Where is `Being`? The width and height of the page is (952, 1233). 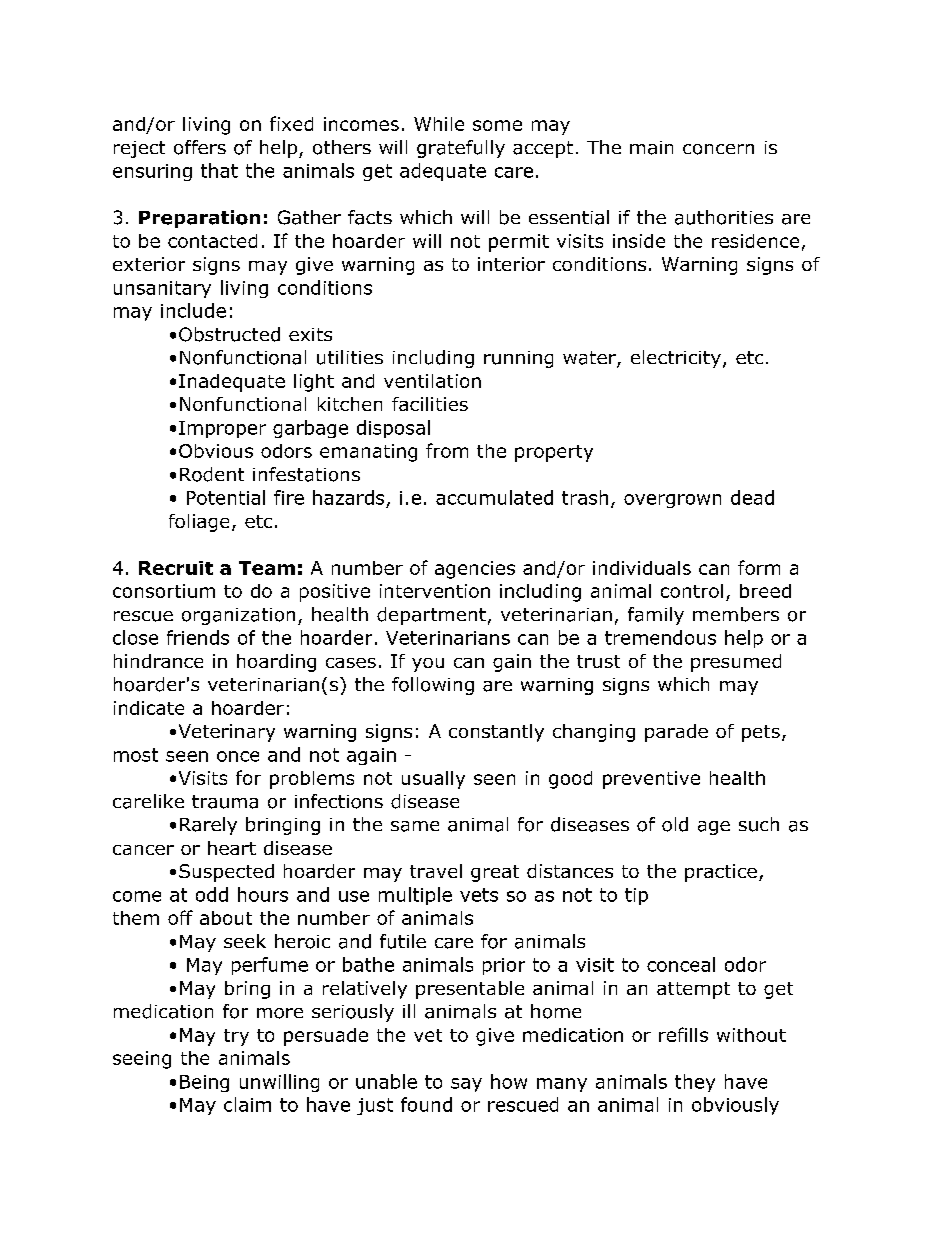 Being is located at coordinates (204, 1083).
